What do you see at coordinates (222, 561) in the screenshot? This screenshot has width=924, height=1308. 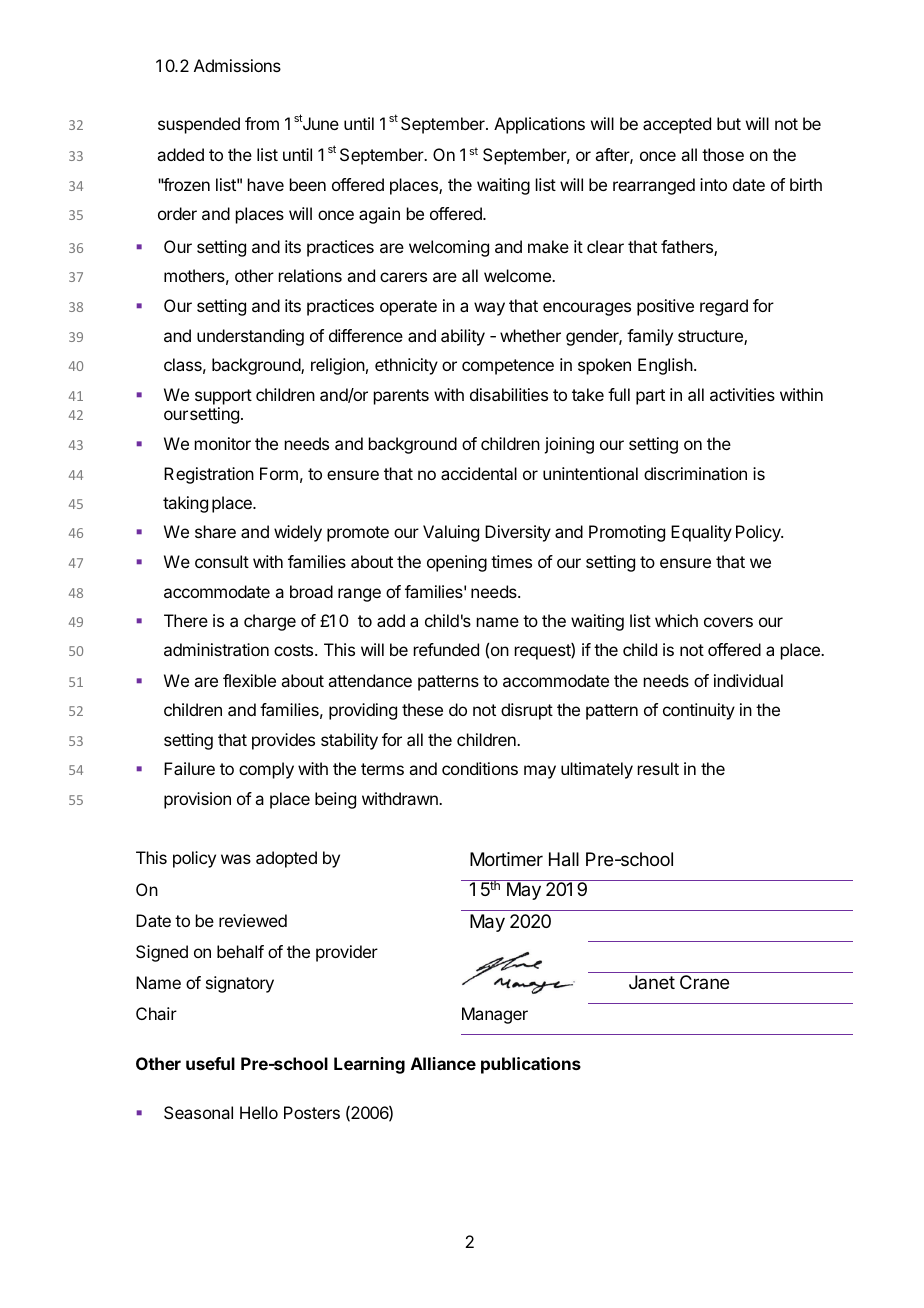 I see `consult` at bounding box center [222, 561].
